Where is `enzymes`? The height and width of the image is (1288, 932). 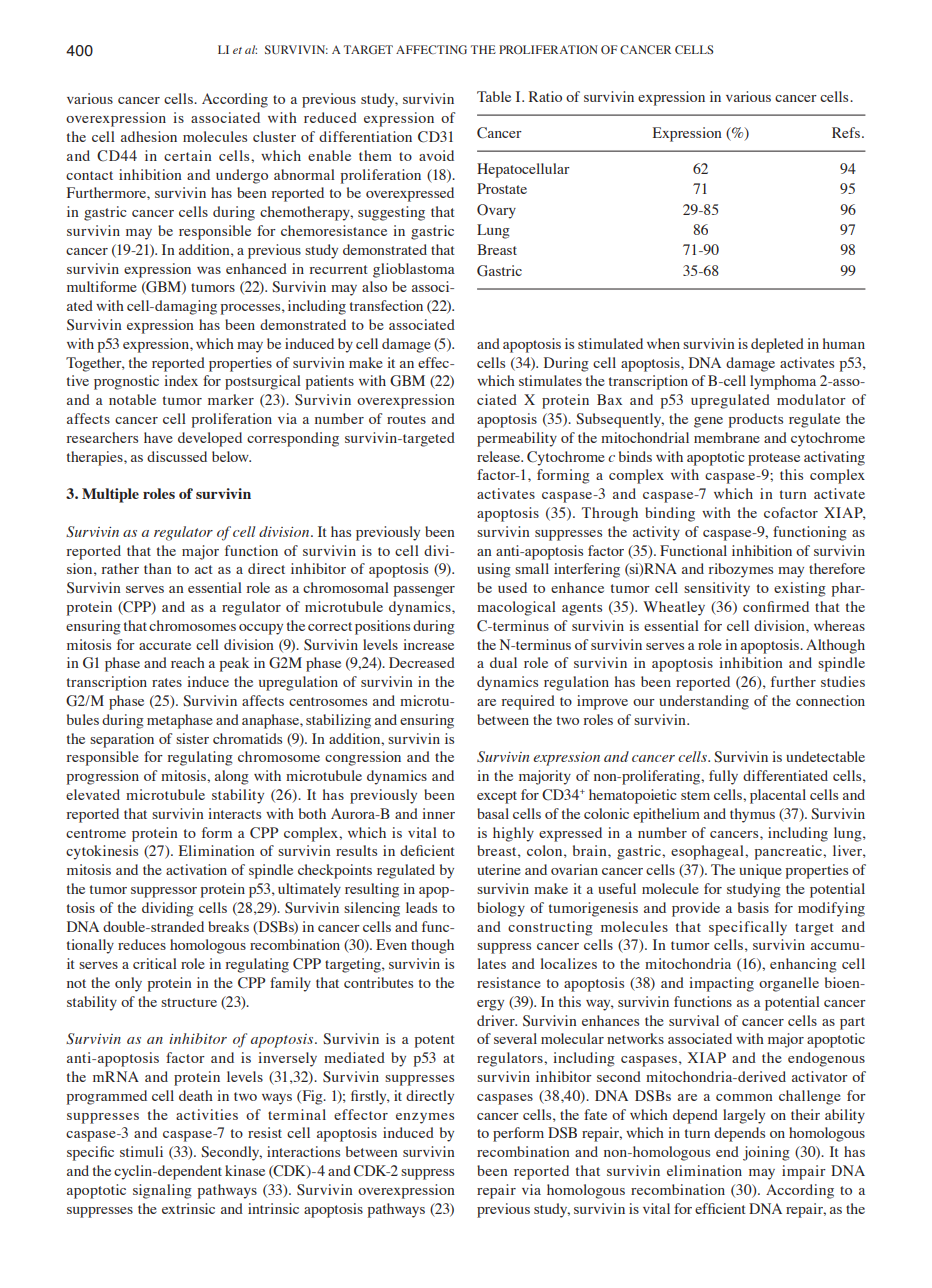 enzymes is located at coordinates (425, 1118).
